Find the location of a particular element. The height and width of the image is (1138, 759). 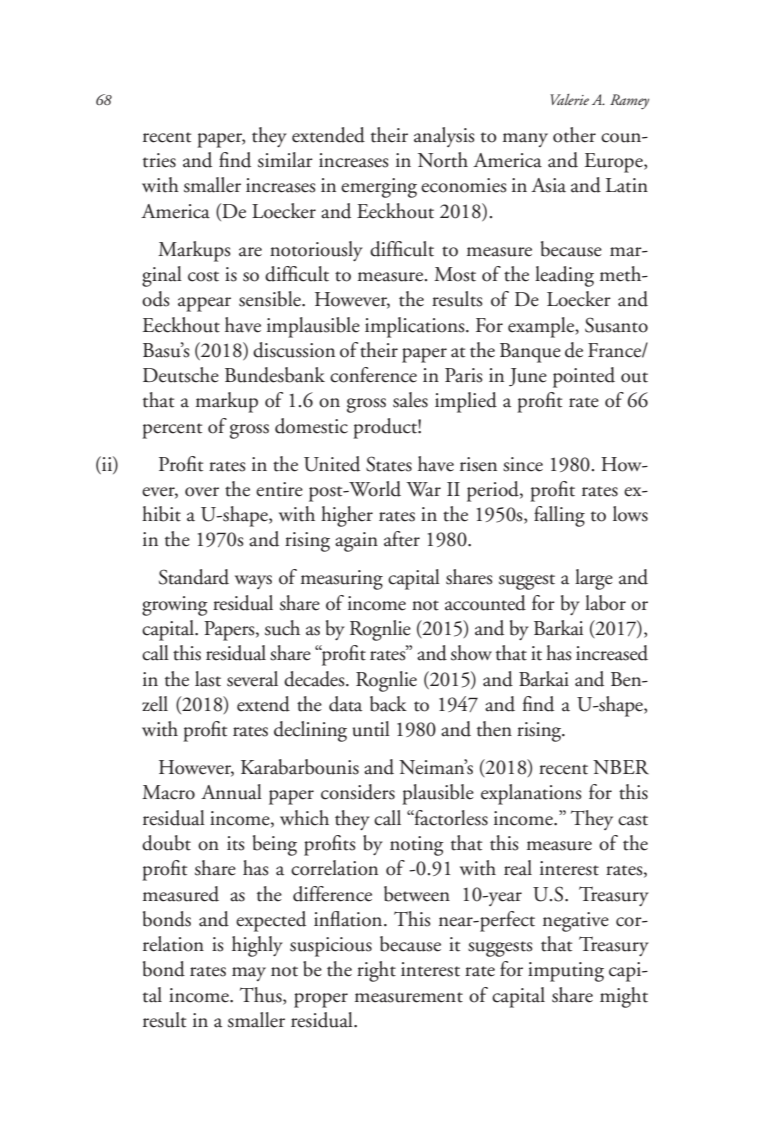

entire is located at coordinates (279, 489).
